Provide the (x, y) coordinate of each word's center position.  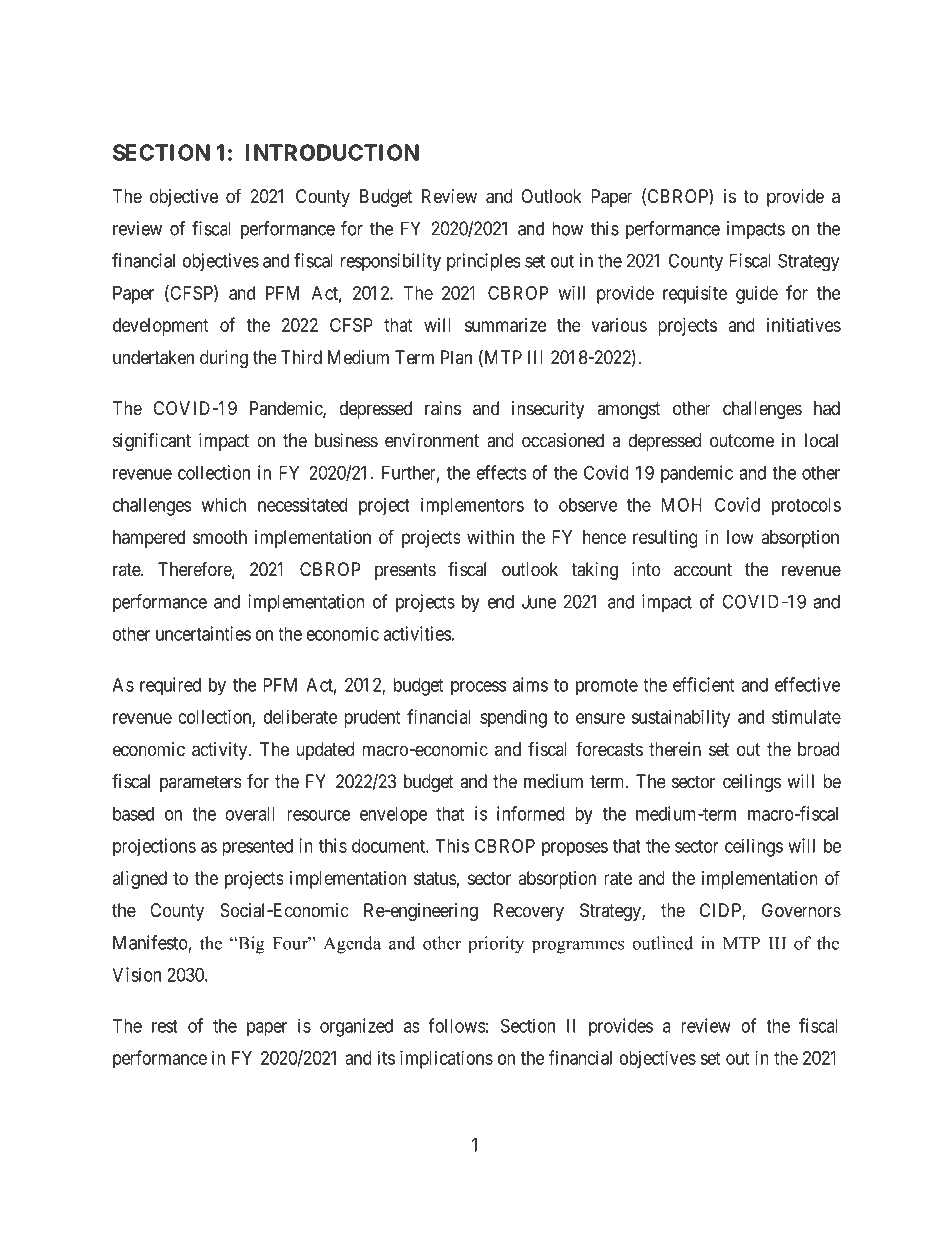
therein (675, 749)
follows (457, 1025)
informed (531, 813)
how (568, 228)
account (703, 570)
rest (165, 1026)
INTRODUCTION (332, 152)
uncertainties (203, 633)
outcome (742, 441)
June (539, 601)
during (224, 359)
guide (757, 294)
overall (250, 814)
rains (443, 408)
